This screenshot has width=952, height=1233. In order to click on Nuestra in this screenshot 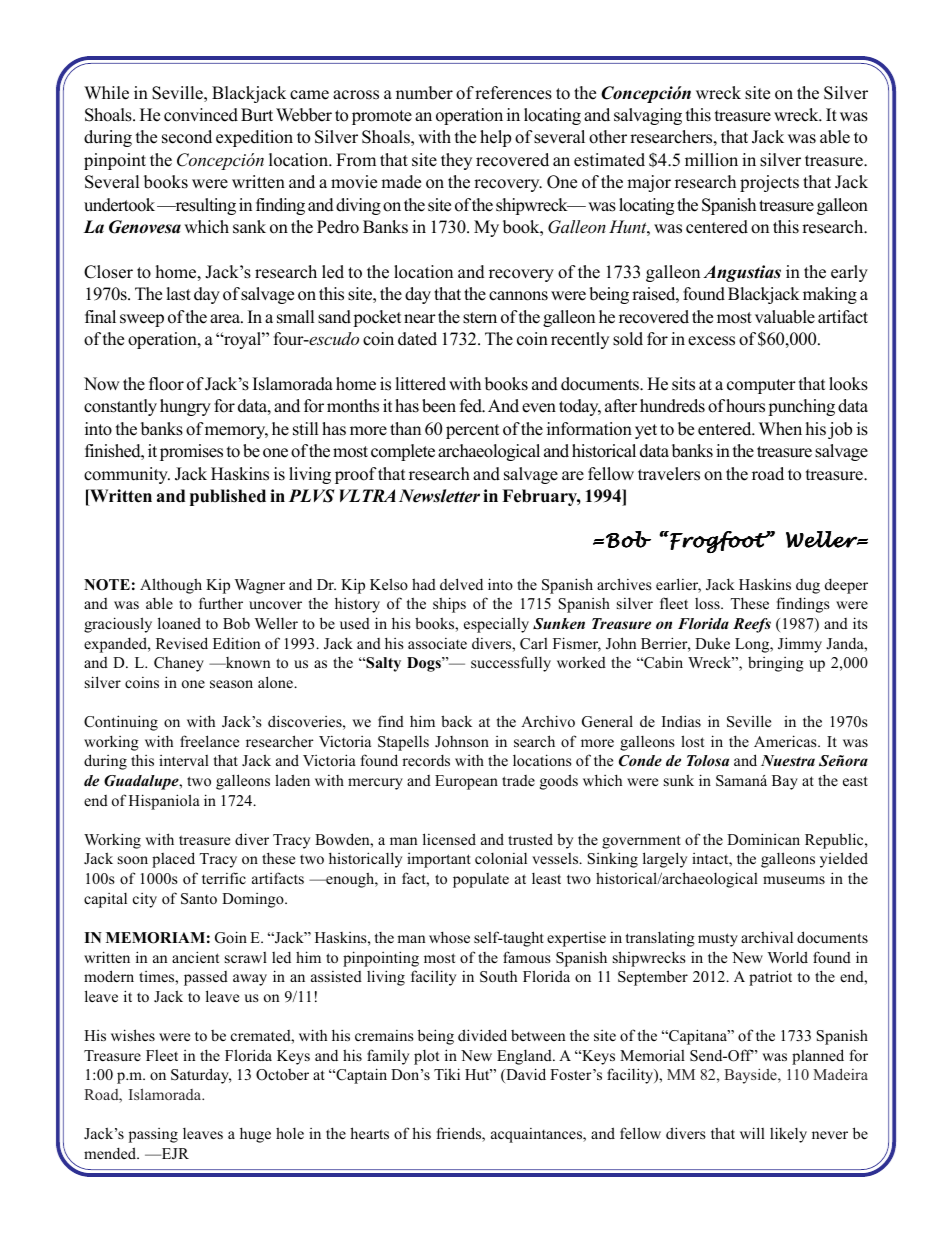, I will do `click(788, 760)`.
